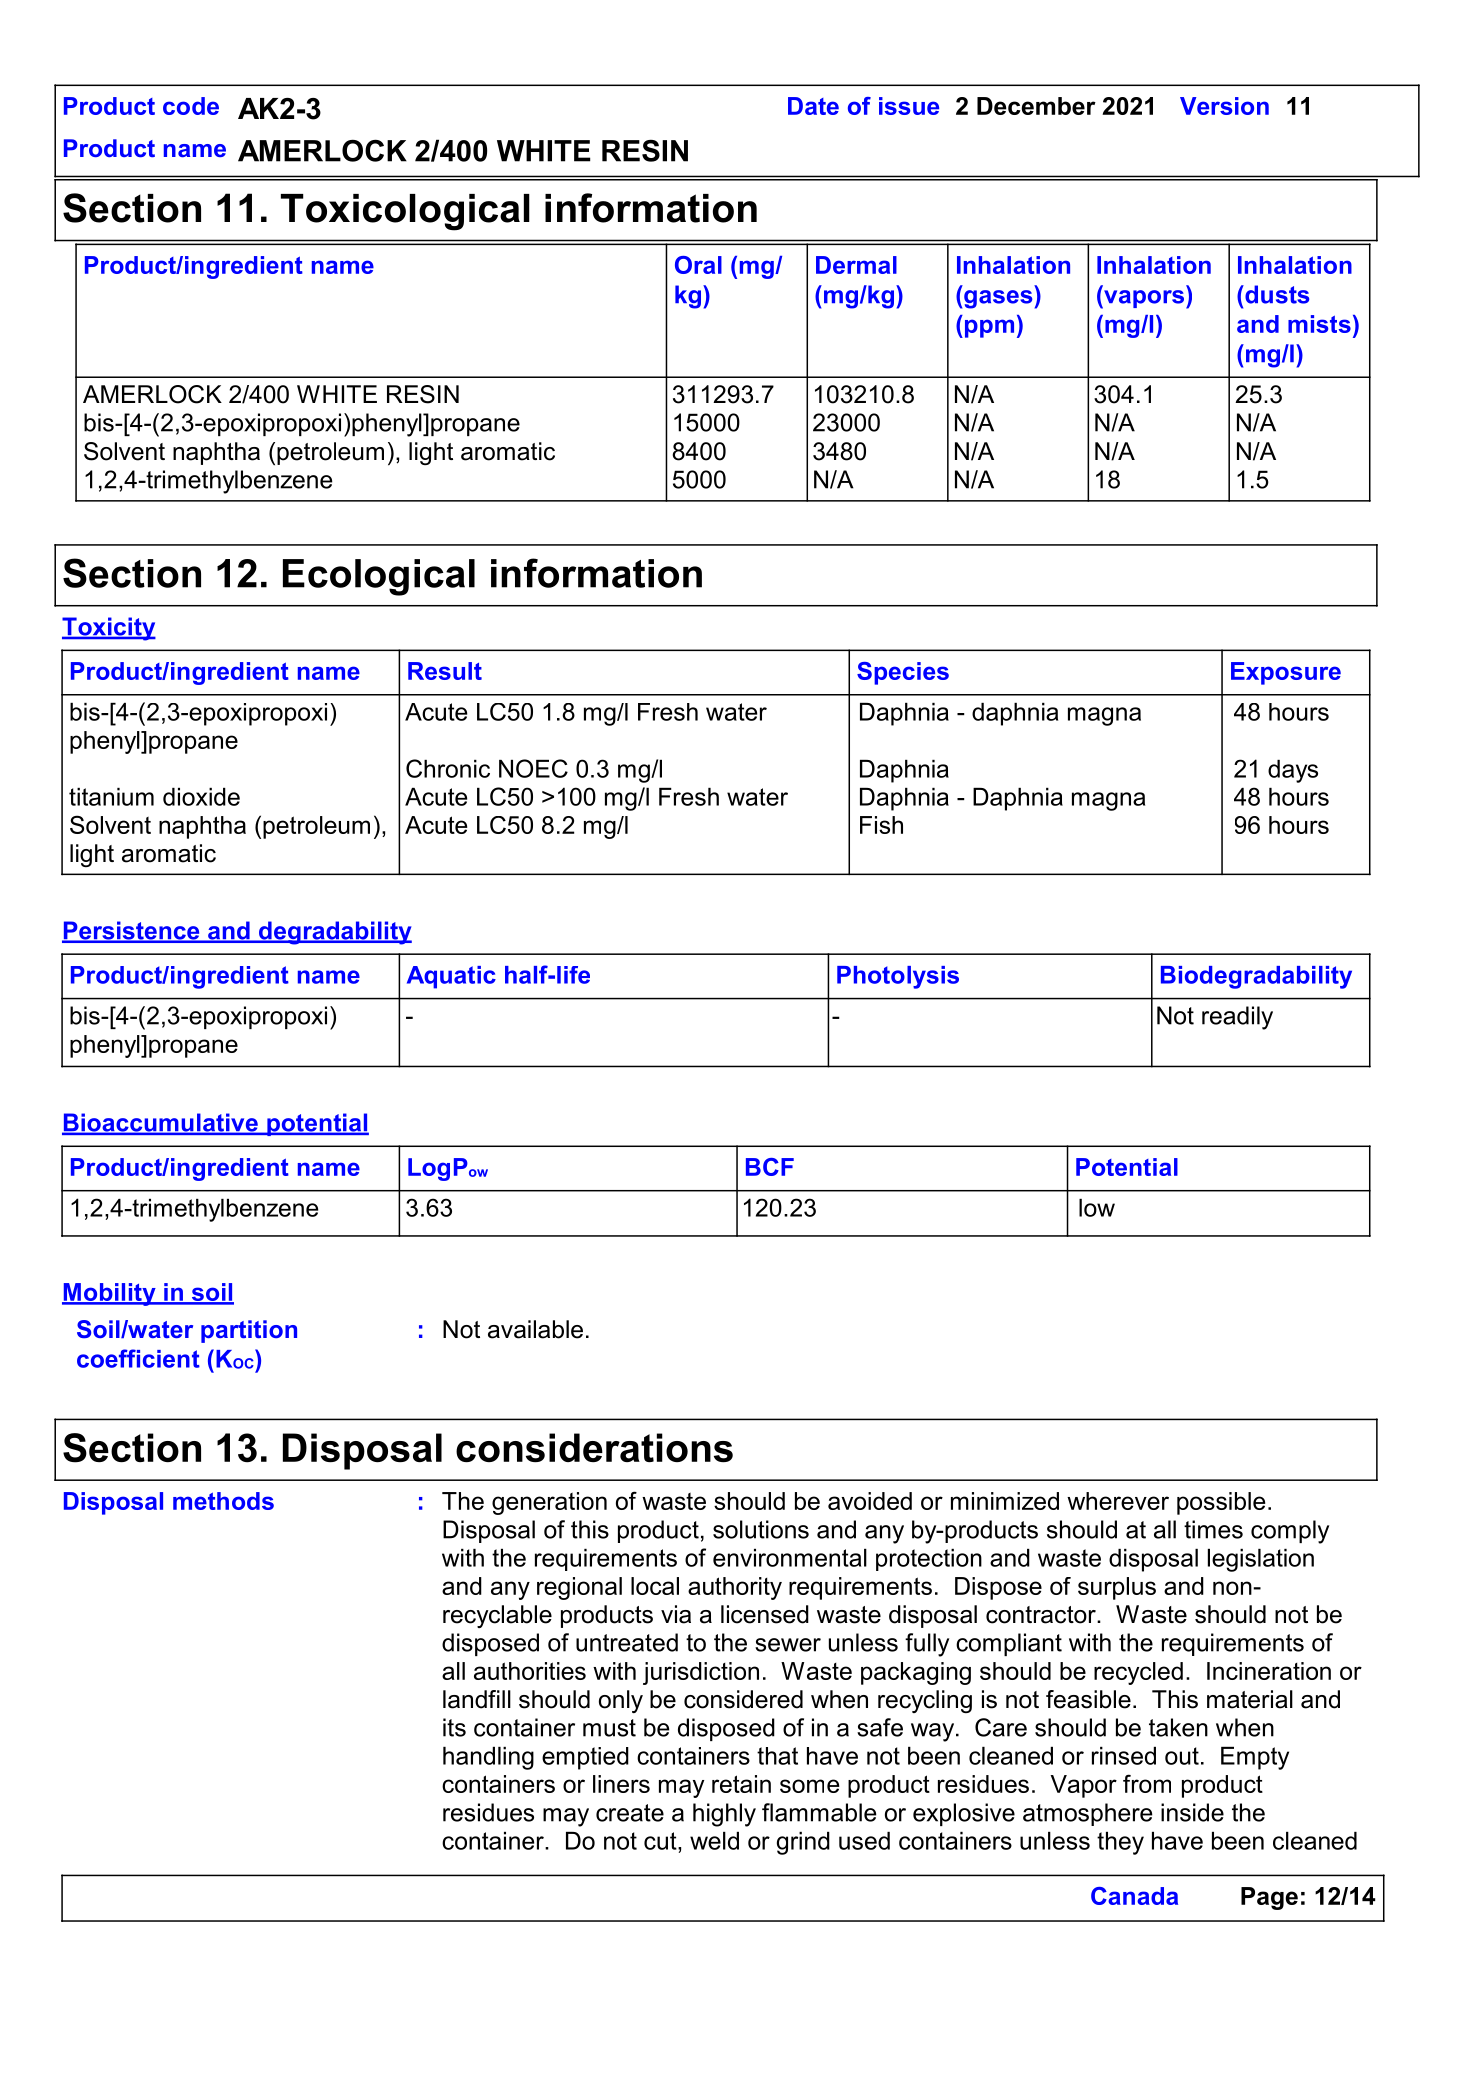 This document has width=1477, height=2091. What do you see at coordinates (1293, 771) in the document?
I see `days` at bounding box center [1293, 771].
